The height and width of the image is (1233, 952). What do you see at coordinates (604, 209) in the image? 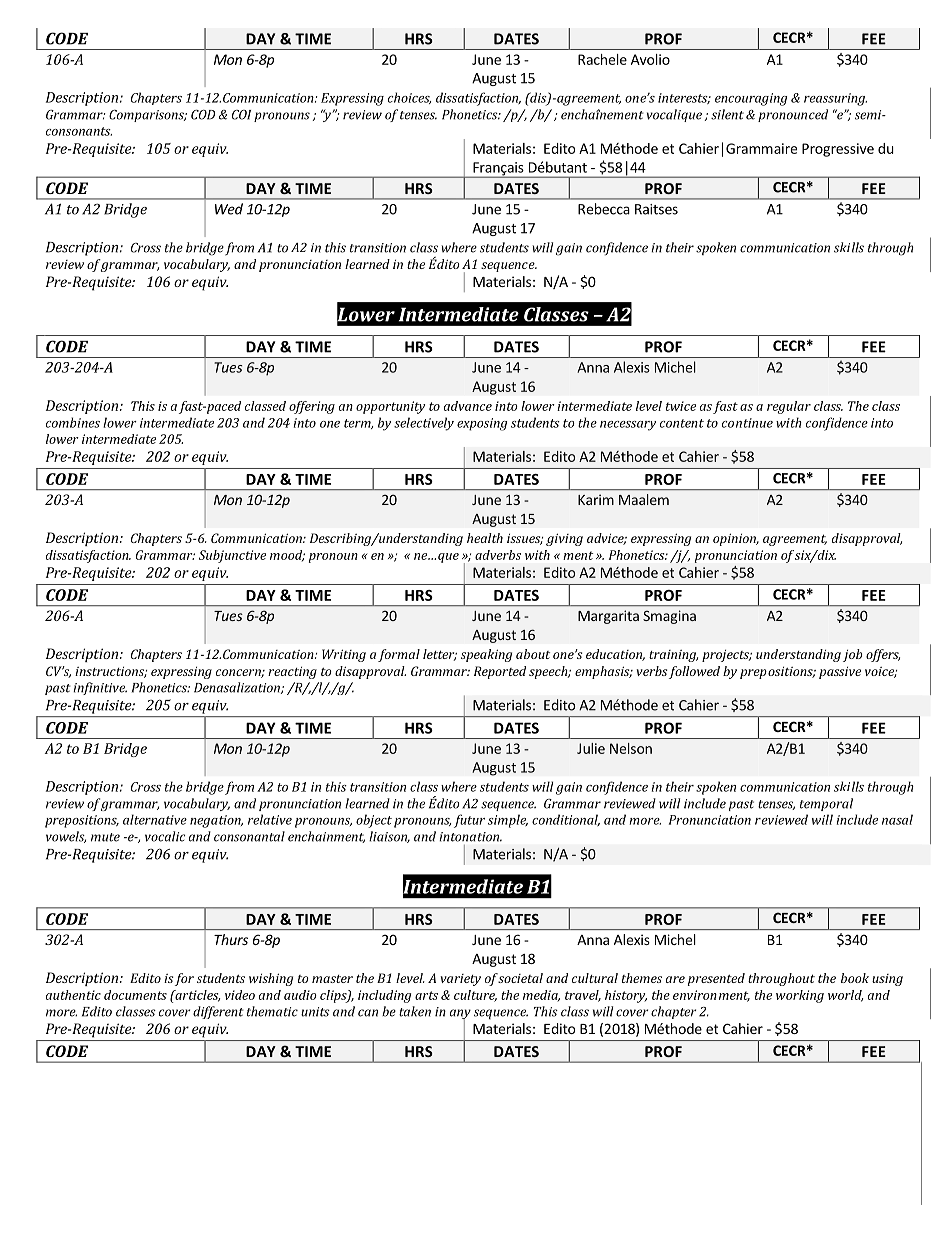
I see `Rebecca` at bounding box center [604, 209].
